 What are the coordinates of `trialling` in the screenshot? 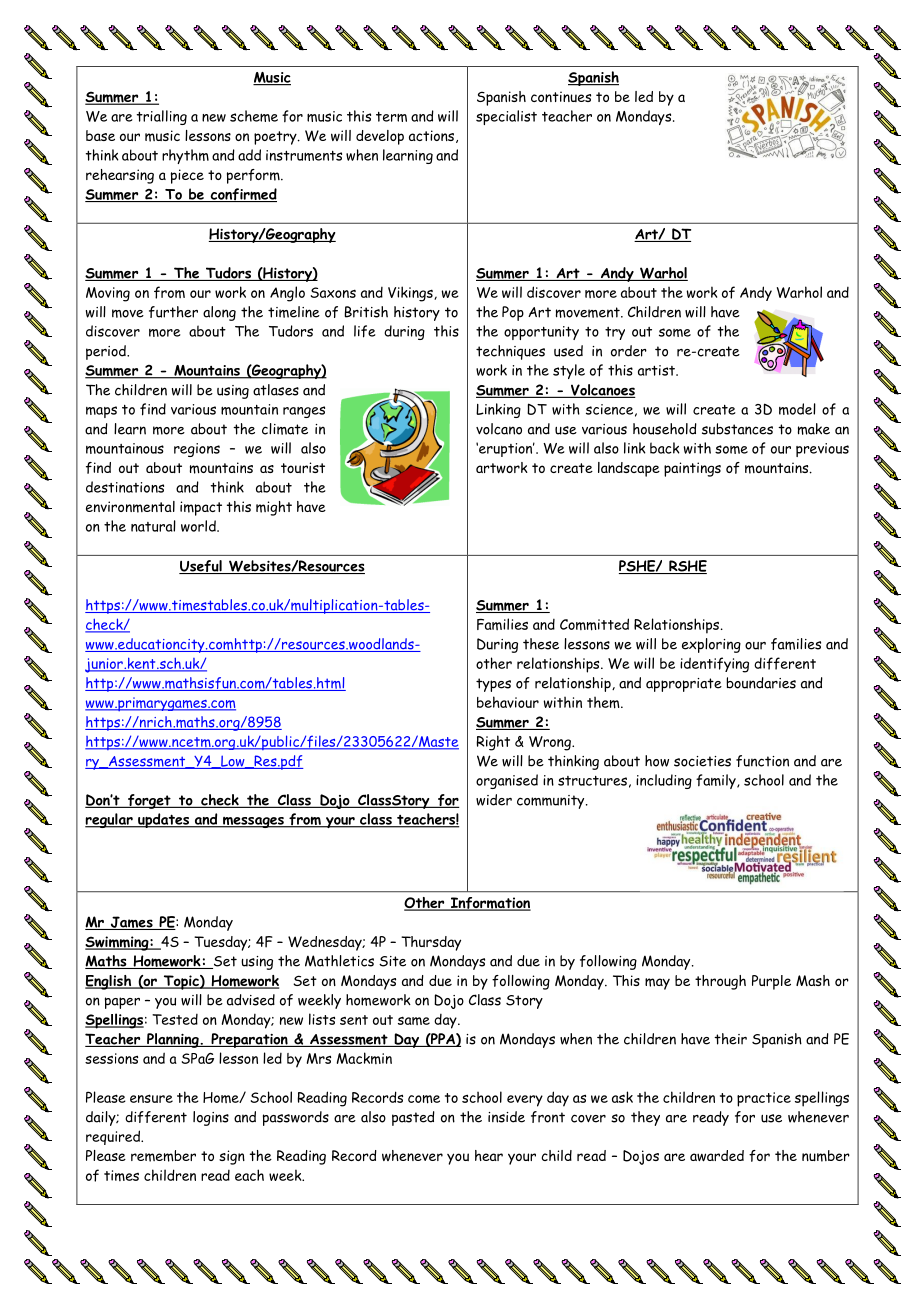 It's located at (162, 117).
